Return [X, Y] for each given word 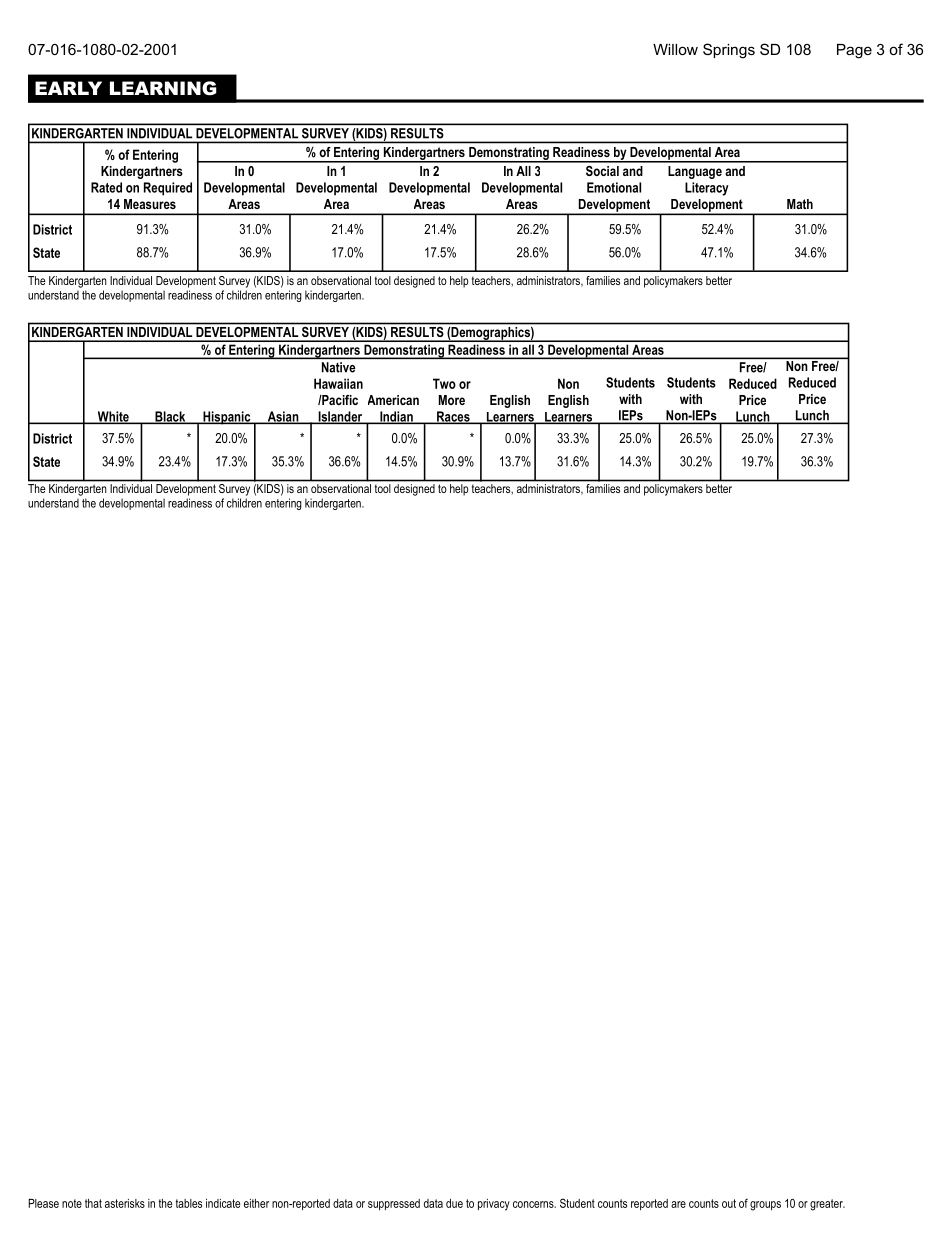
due [454, 1203]
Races [453, 417]
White [113, 417]
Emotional [614, 187]
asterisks [125, 1203]
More [452, 400]
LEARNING [163, 88]
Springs [729, 51]
